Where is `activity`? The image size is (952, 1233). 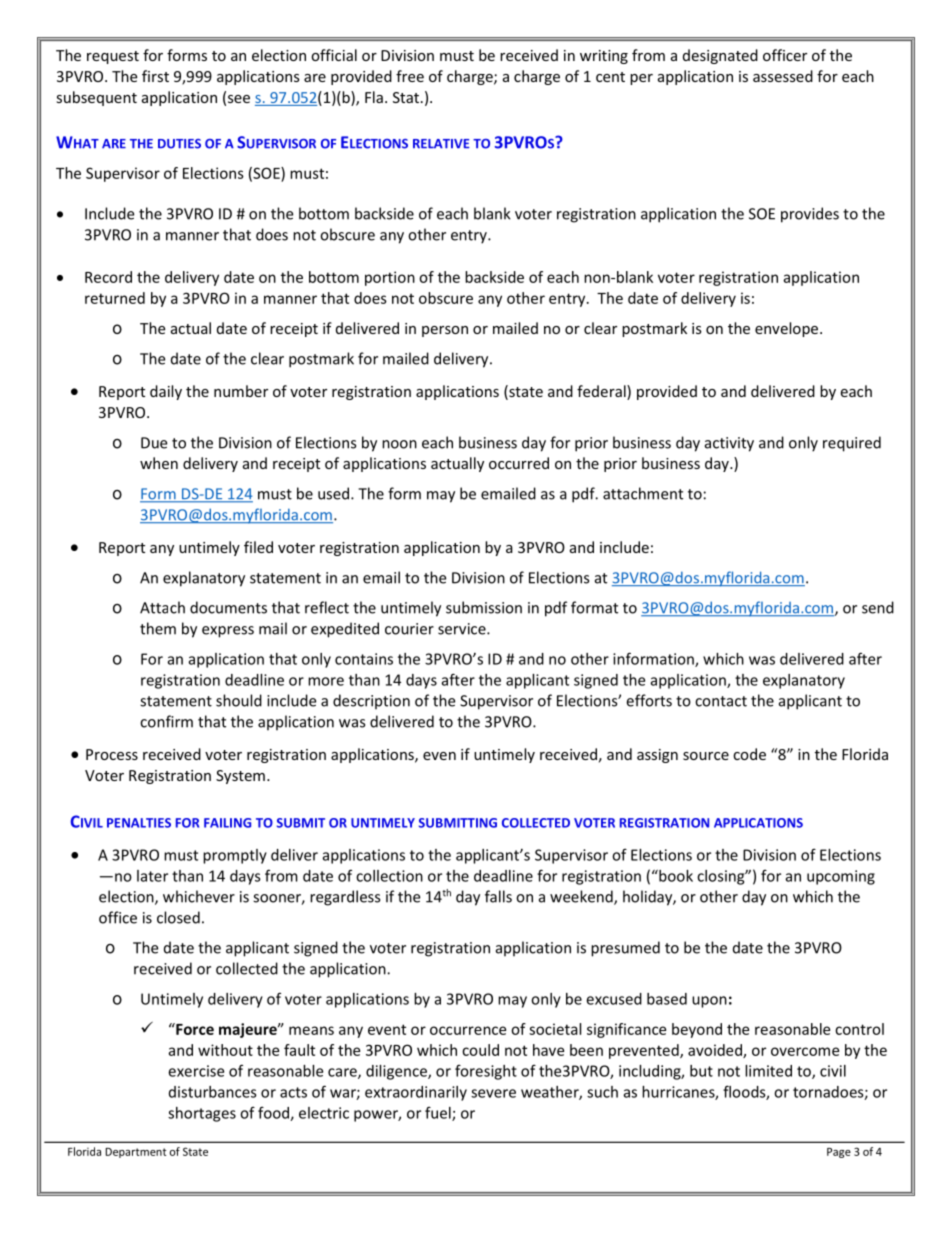 activity is located at coordinates (729, 444).
